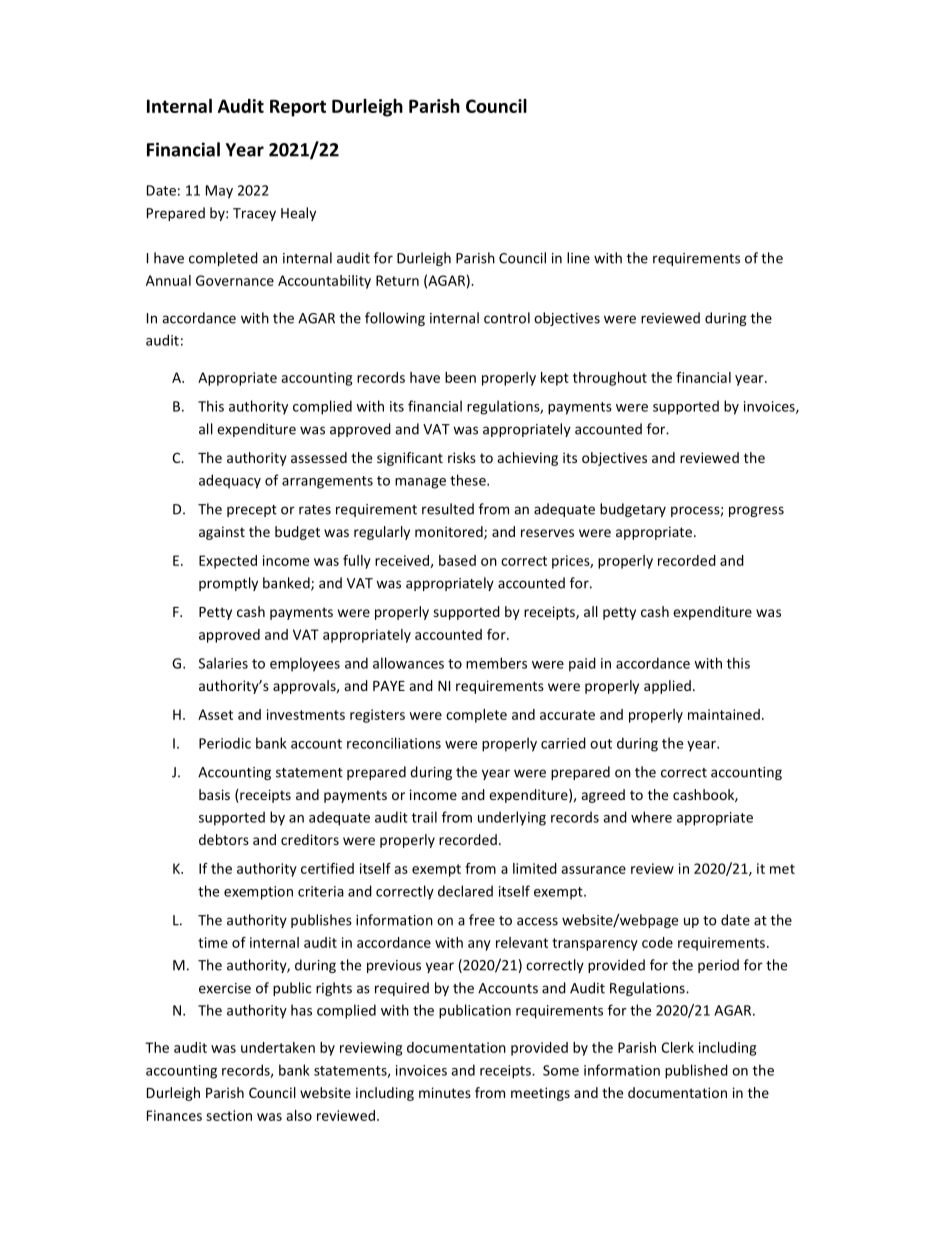 The width and height of the screenshot is (952, 1233). Describe the element at coordinates (507, 318) in the screenshot. I see `control` at that location.
